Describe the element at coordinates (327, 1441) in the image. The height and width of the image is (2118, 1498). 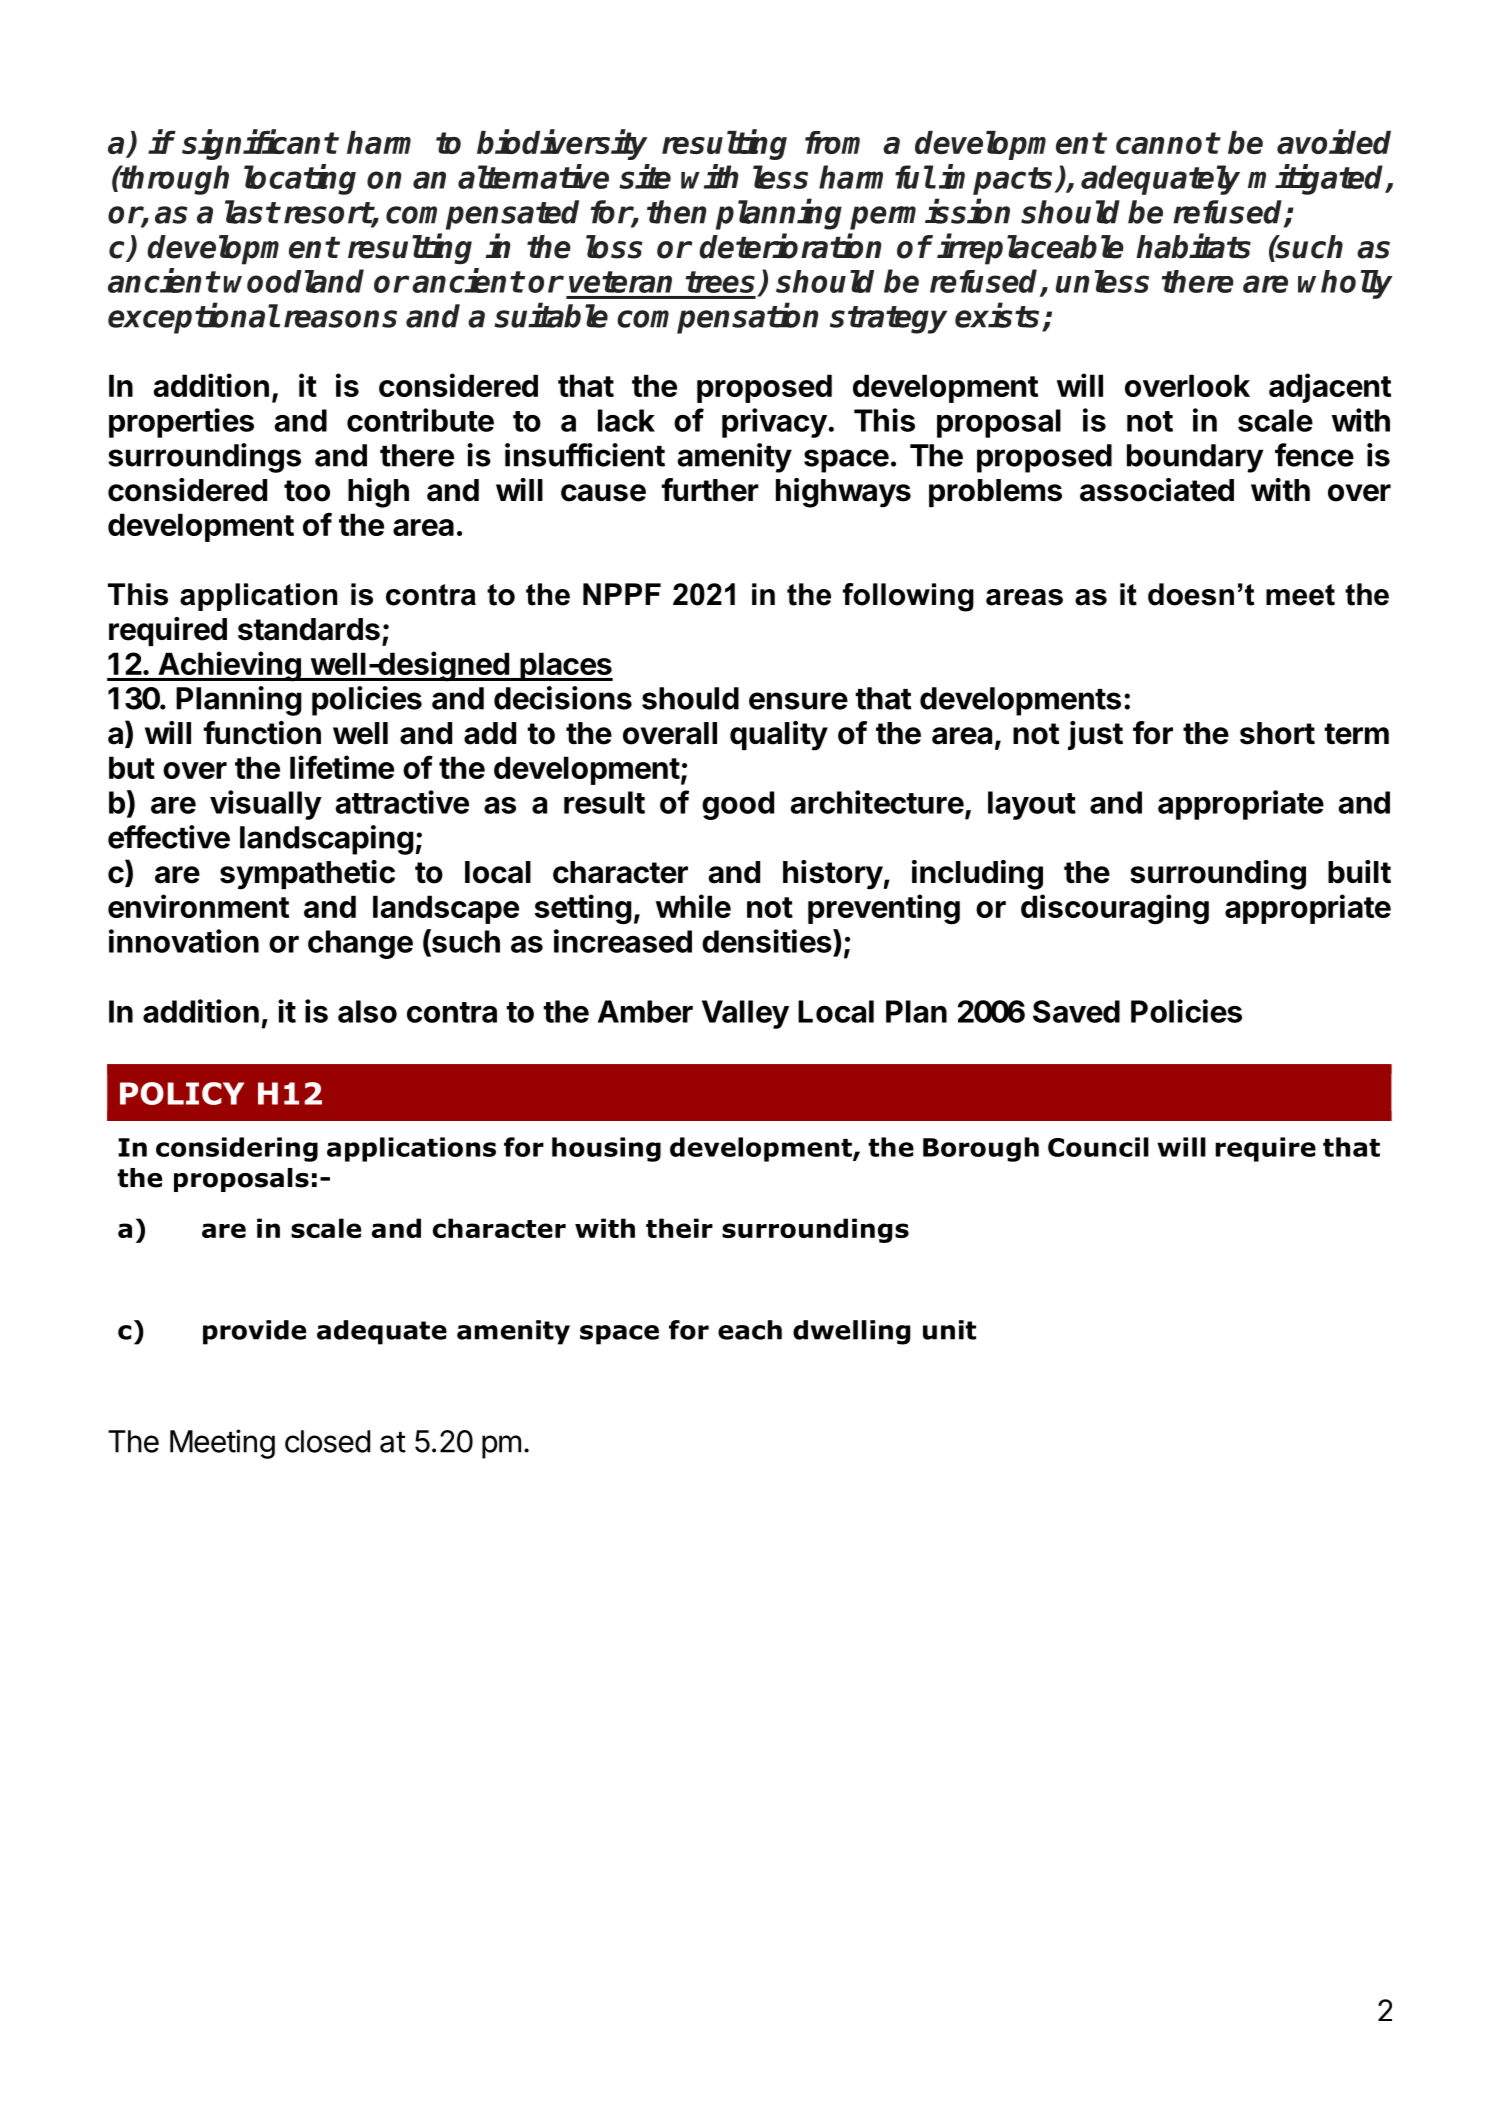
I see `closed` at that location.
